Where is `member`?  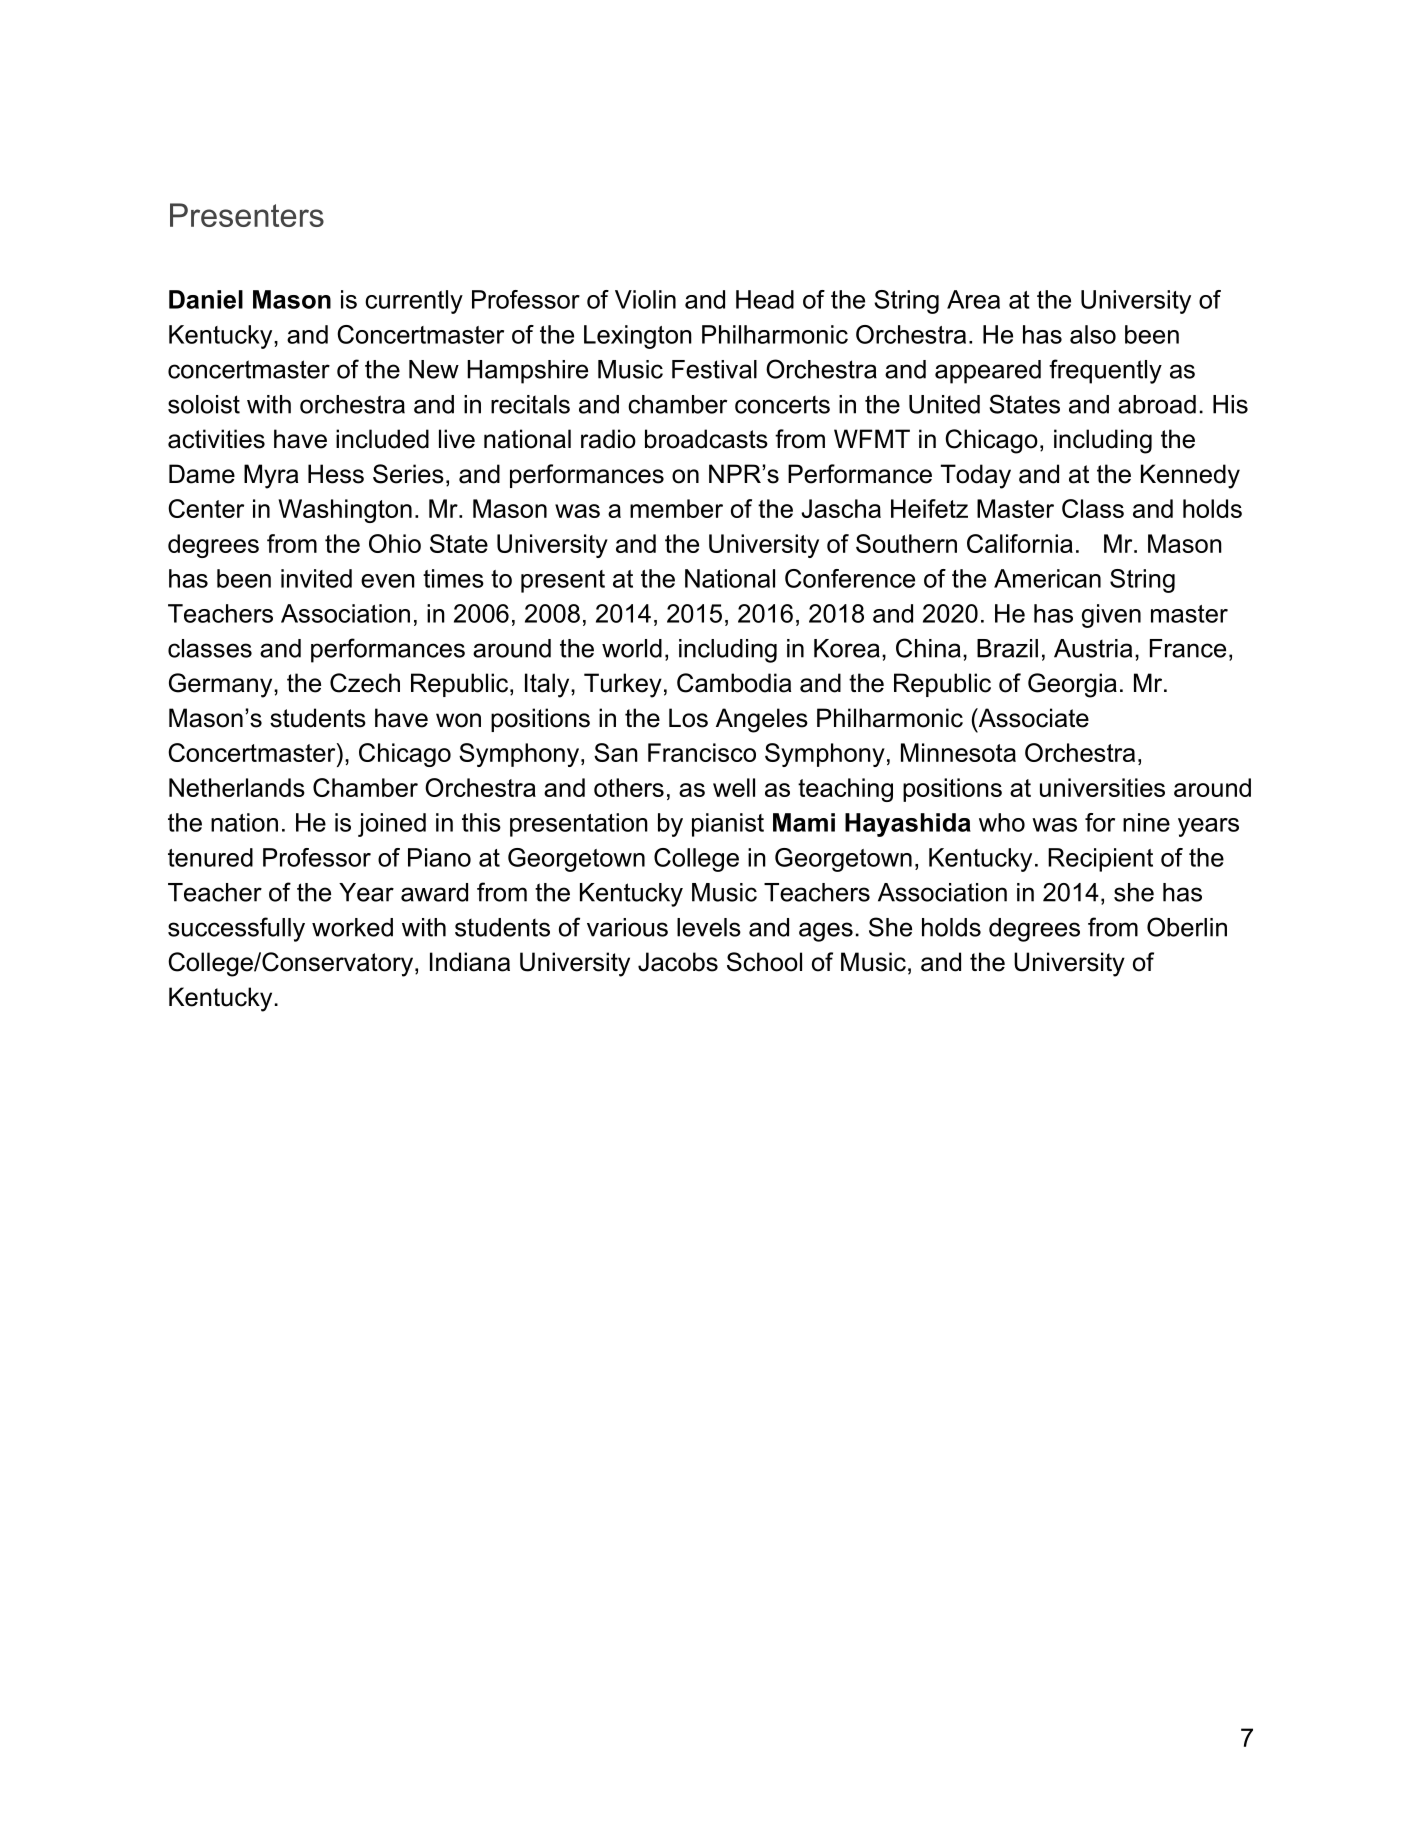 member is located at coordinates (676, 508).
